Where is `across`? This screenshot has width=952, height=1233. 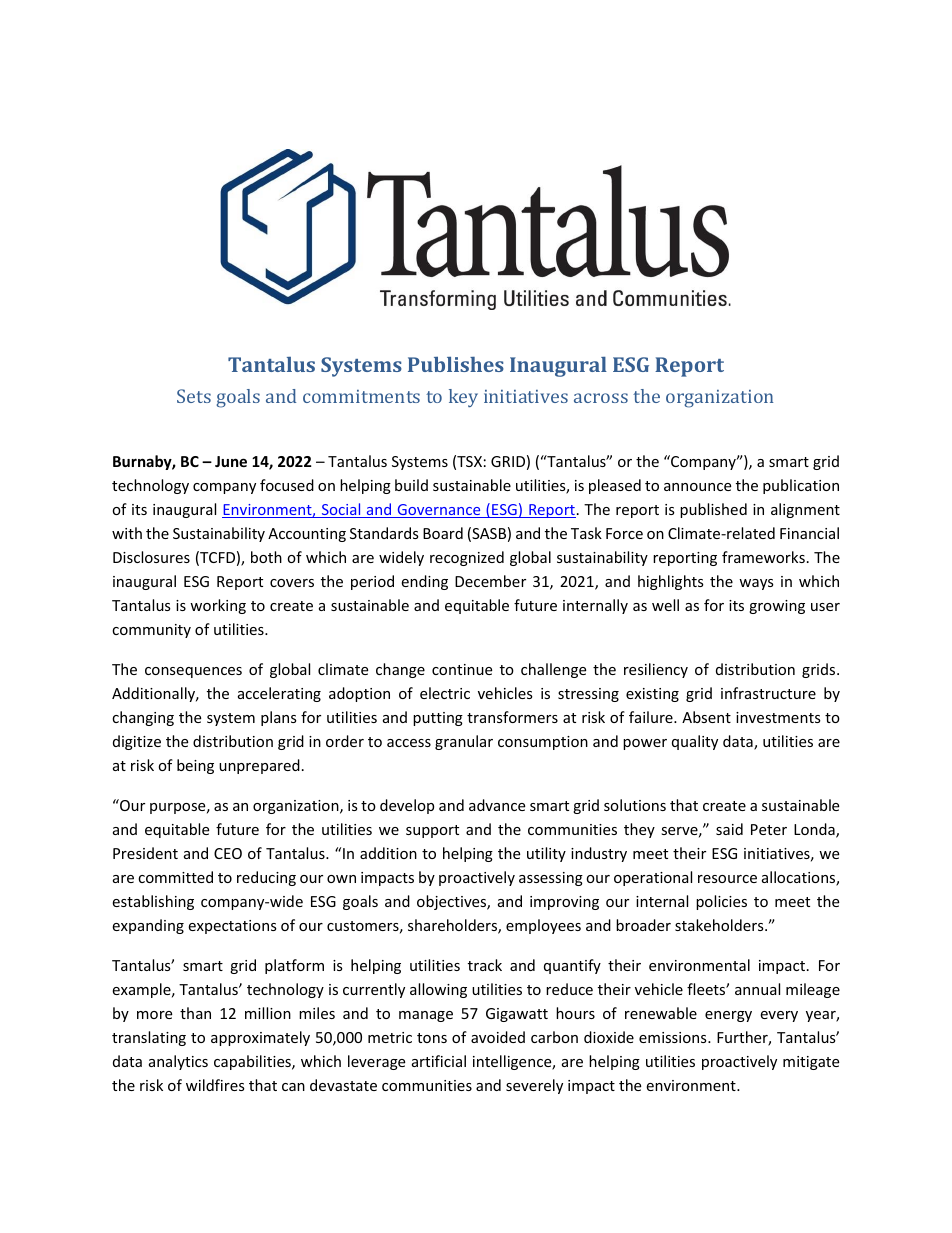 across is located at coordinates (601, 398).
